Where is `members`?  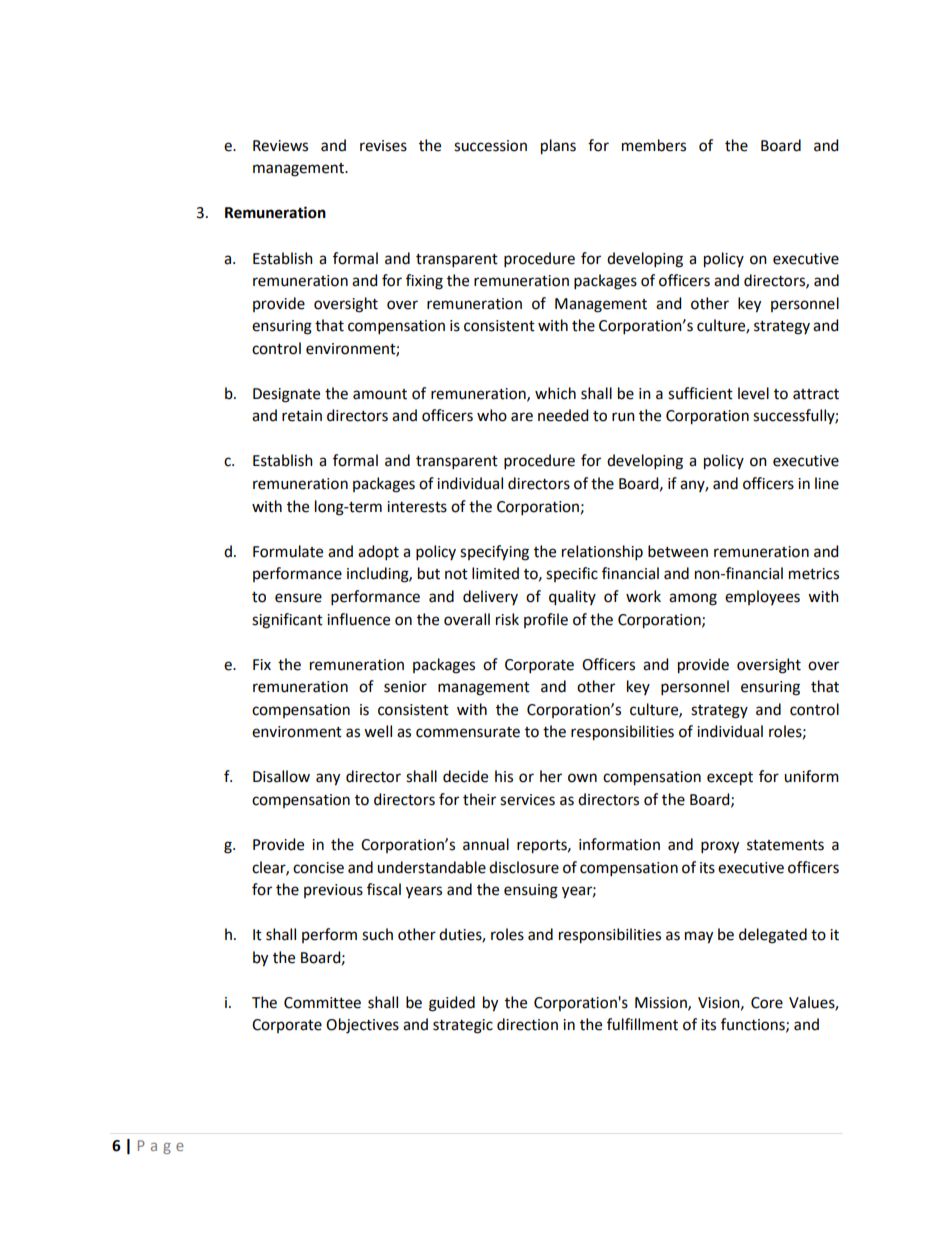
members is located at coordinates (654, 145).
